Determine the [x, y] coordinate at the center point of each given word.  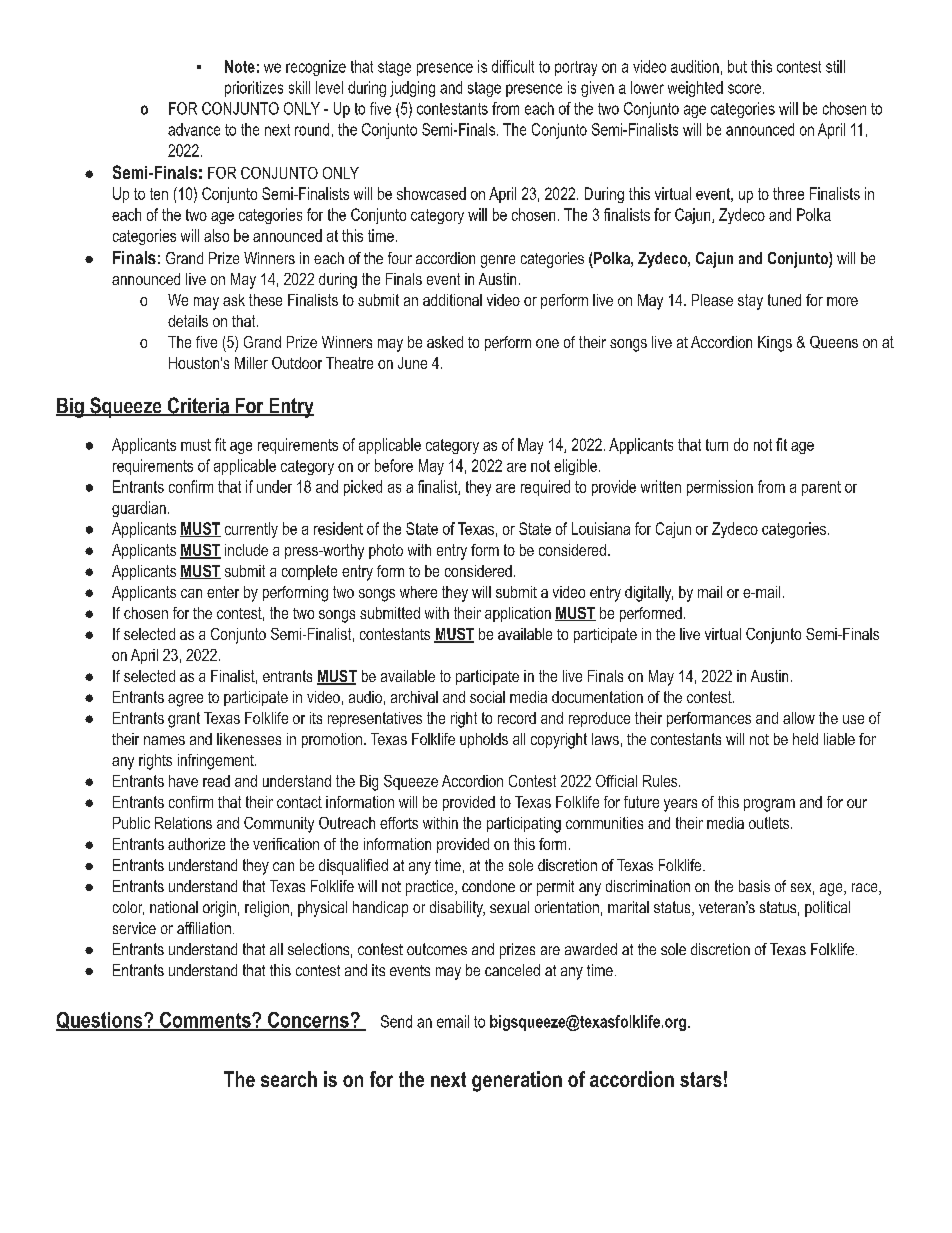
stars [701, 1079]
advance [194, 129]
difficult [513, 66]
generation [517, 1081]
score [746, 89]
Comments [205, 1021]
